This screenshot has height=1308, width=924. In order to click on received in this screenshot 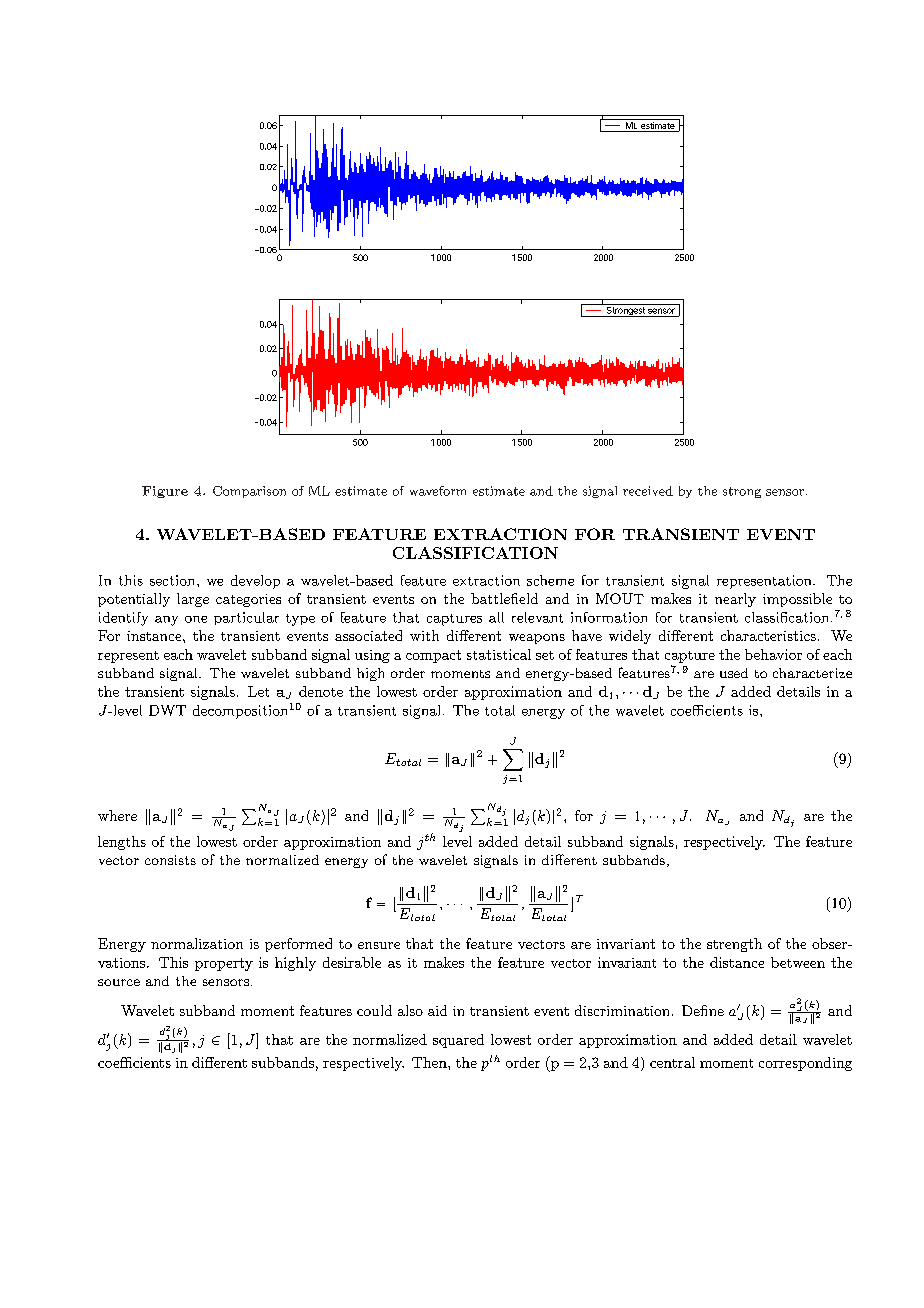, I will do `click(648, 491)`.
